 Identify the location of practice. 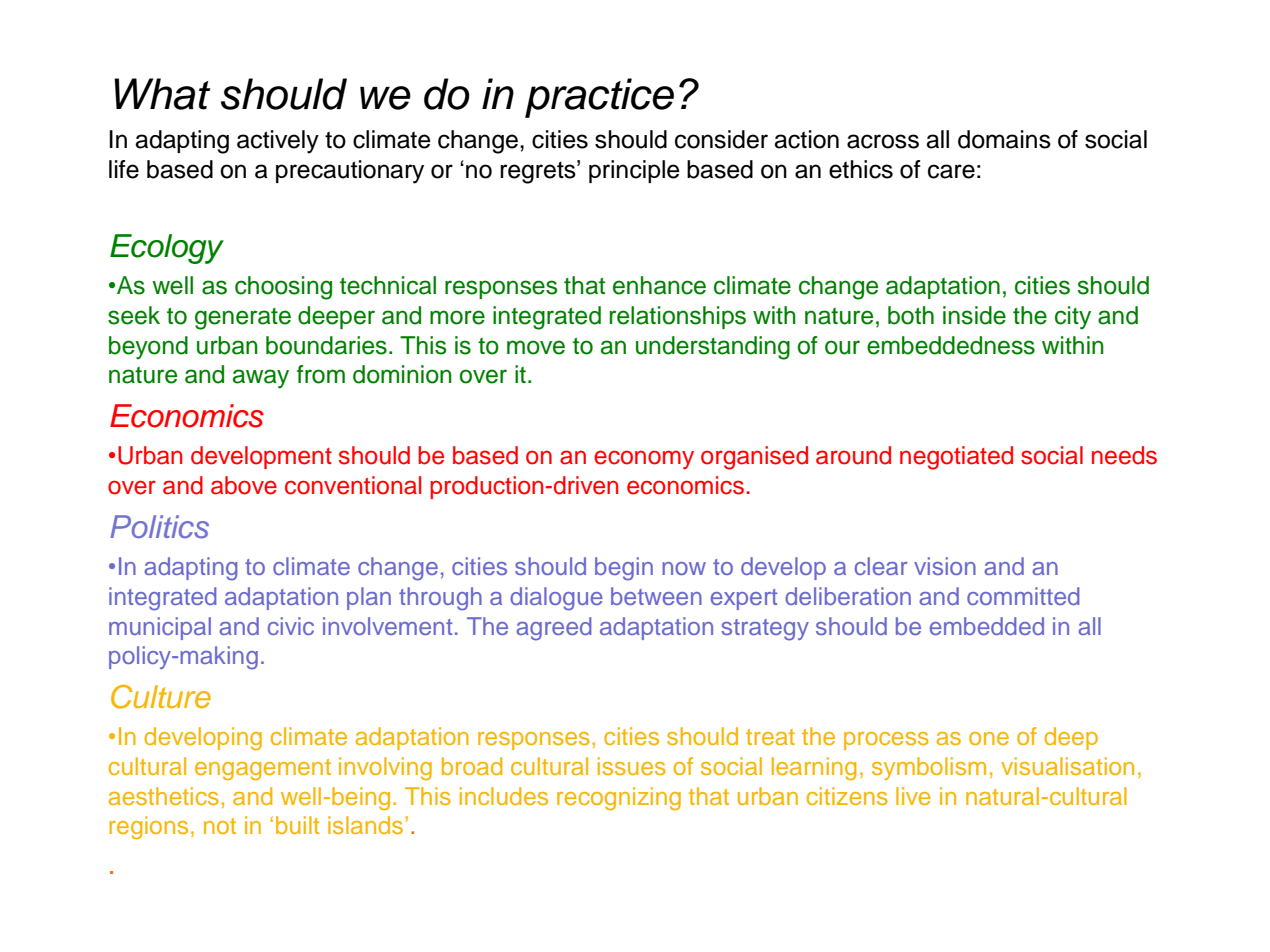
(599, 98).
